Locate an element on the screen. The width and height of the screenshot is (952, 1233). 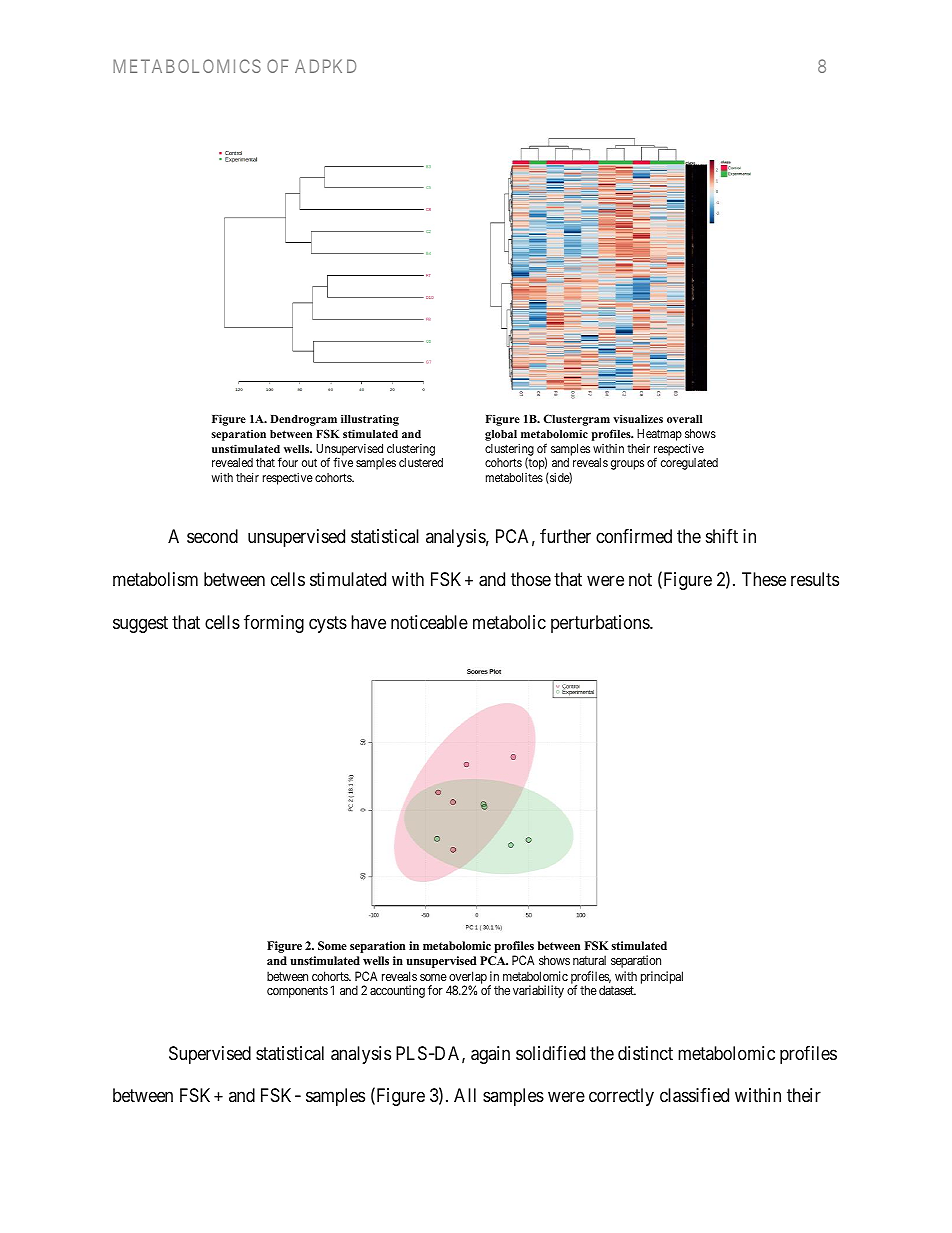
overall is located at coordinates (684, 419).
